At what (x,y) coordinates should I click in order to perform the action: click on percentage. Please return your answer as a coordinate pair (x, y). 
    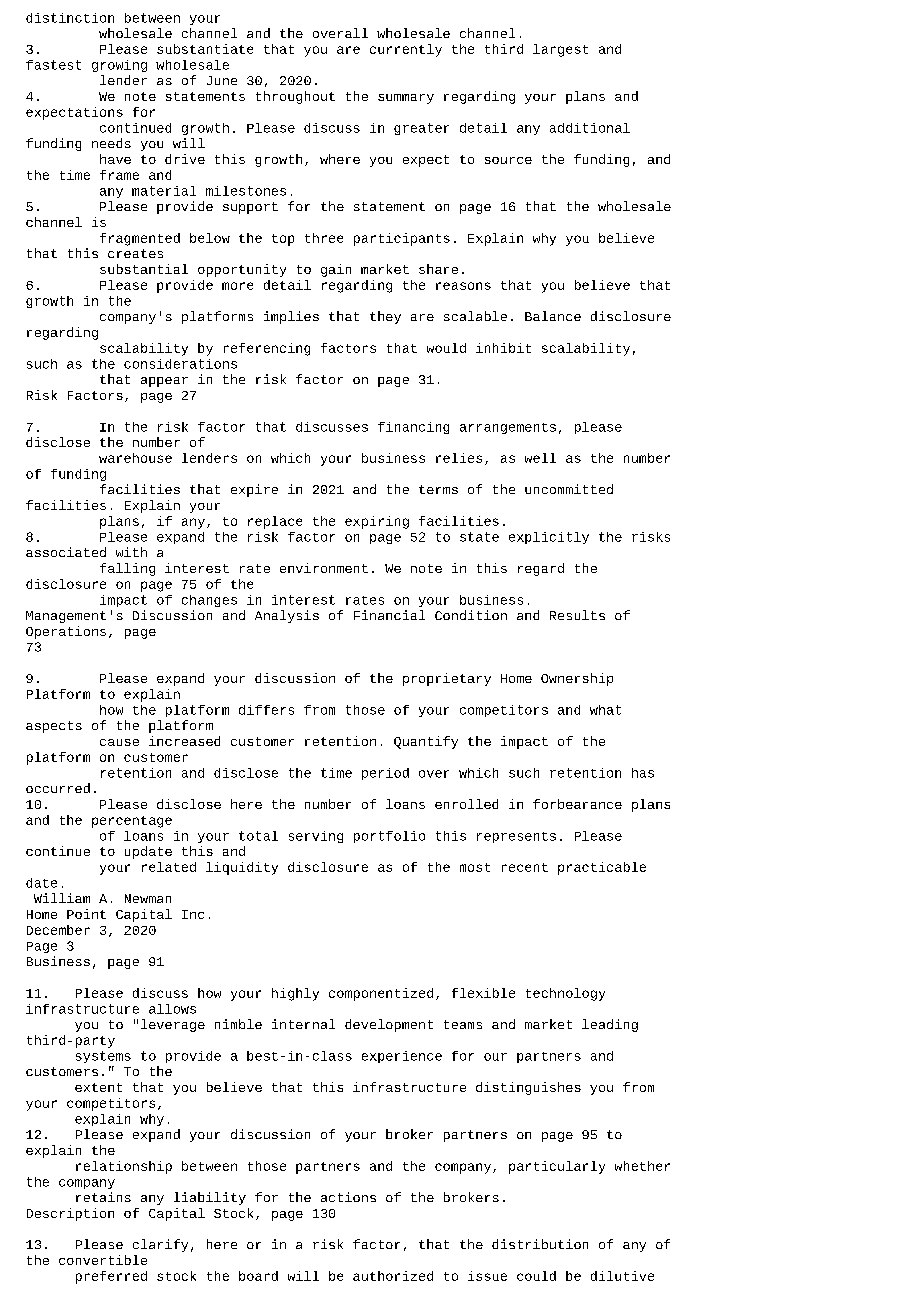
    Looking at the image, I should click on (132, 822).
